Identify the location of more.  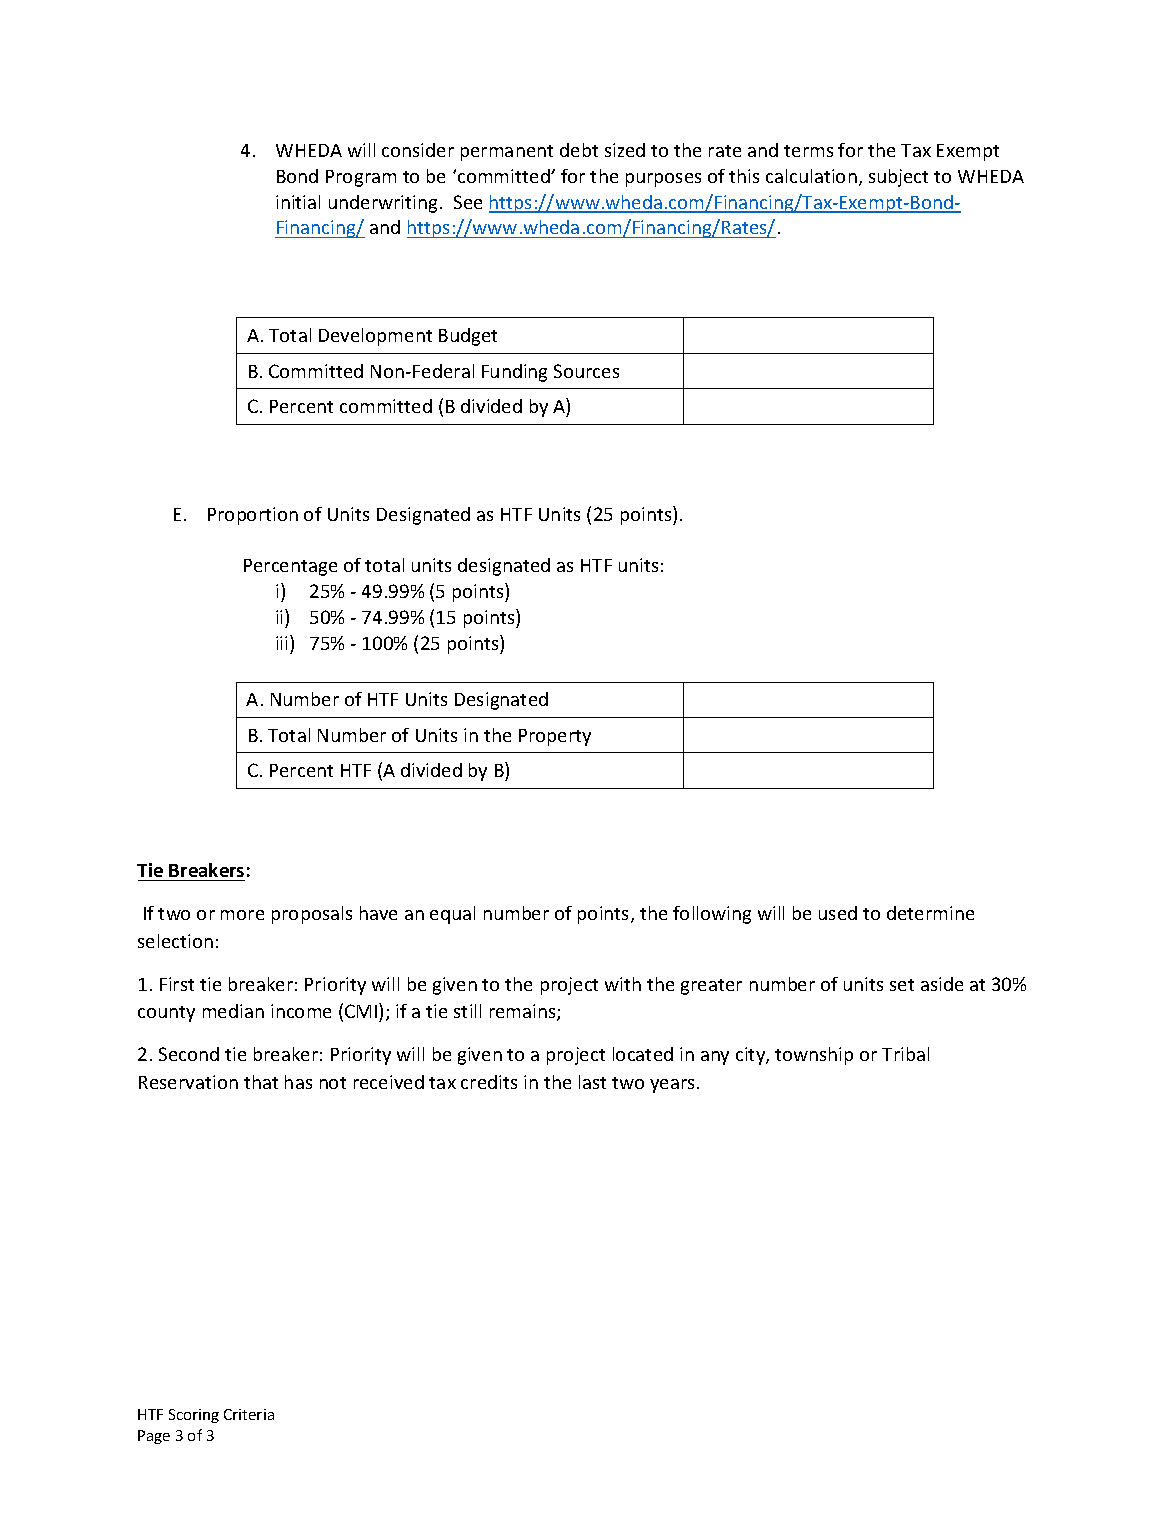
(242, 915).
